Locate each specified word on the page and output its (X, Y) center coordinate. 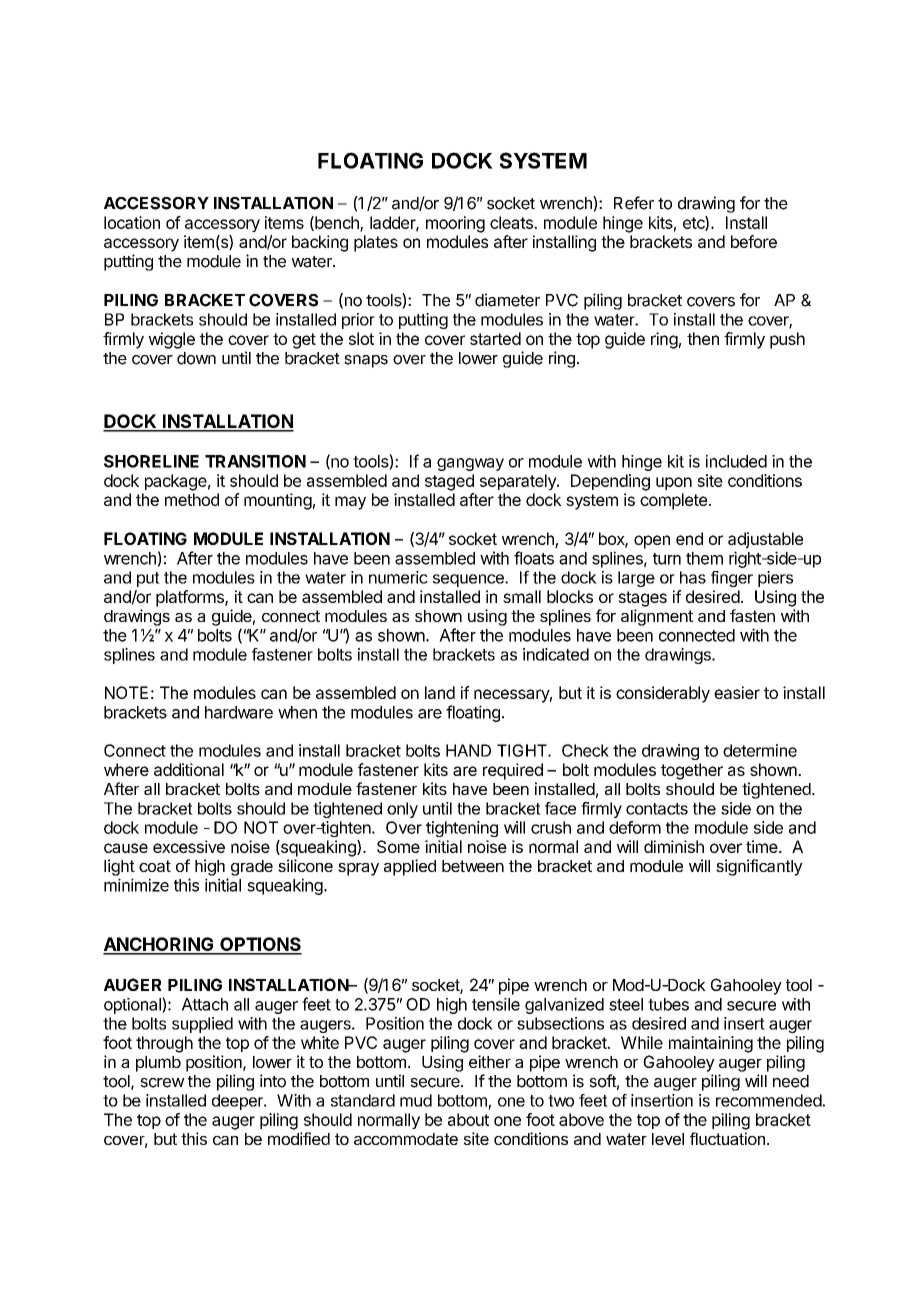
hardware (239, 712)
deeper (238, 1102)
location (132, 222)
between (473, 866)
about (468, 1119)
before (754, 241)
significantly (759, 867)
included (736, 461)
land (440, 692)
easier (737, 692)
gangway (470, 464)
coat (155, 866)
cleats (512, 222)
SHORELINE (151, 461)
